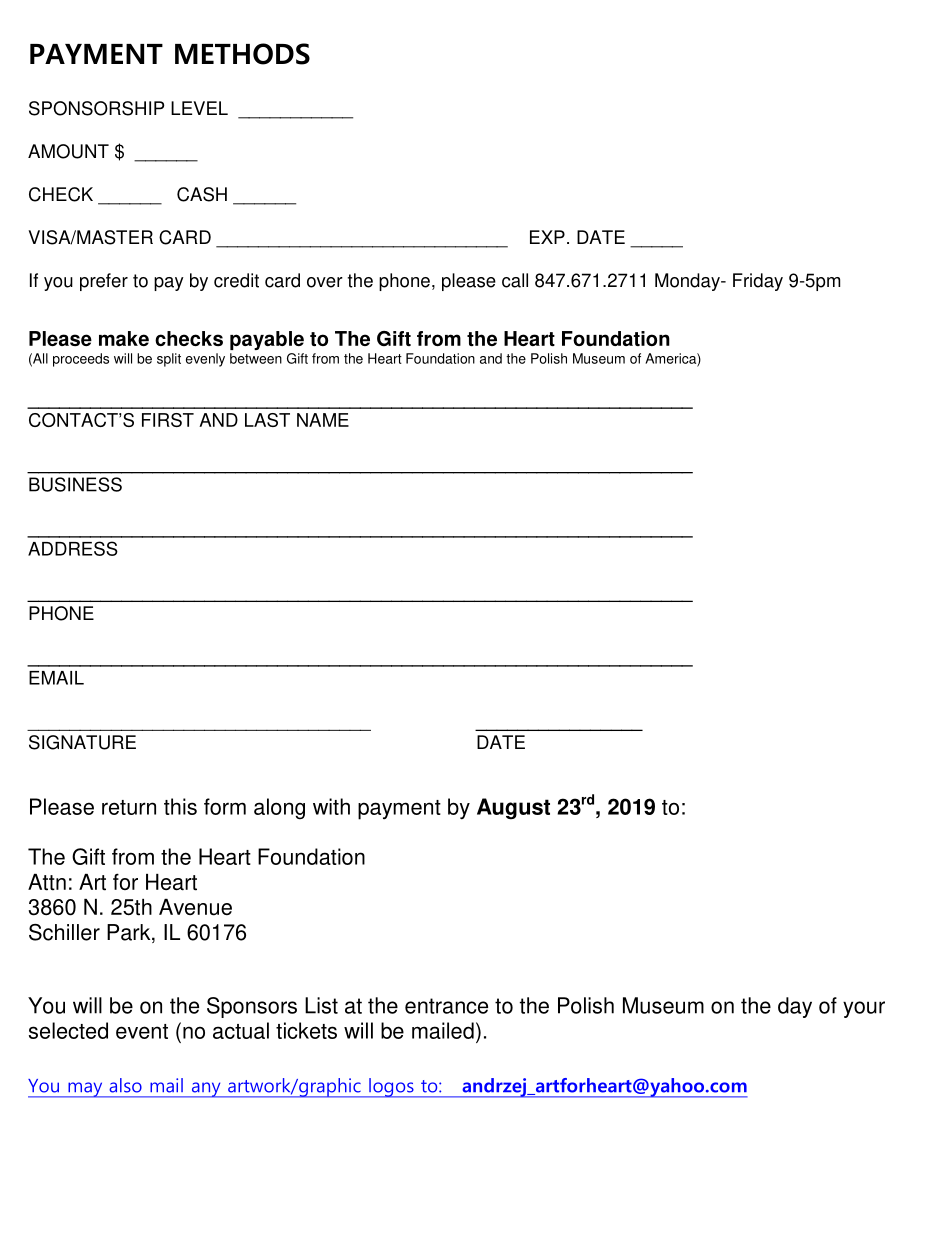 The image size is (952, 1233). I want to click on FIRST, so click(168, 420).
